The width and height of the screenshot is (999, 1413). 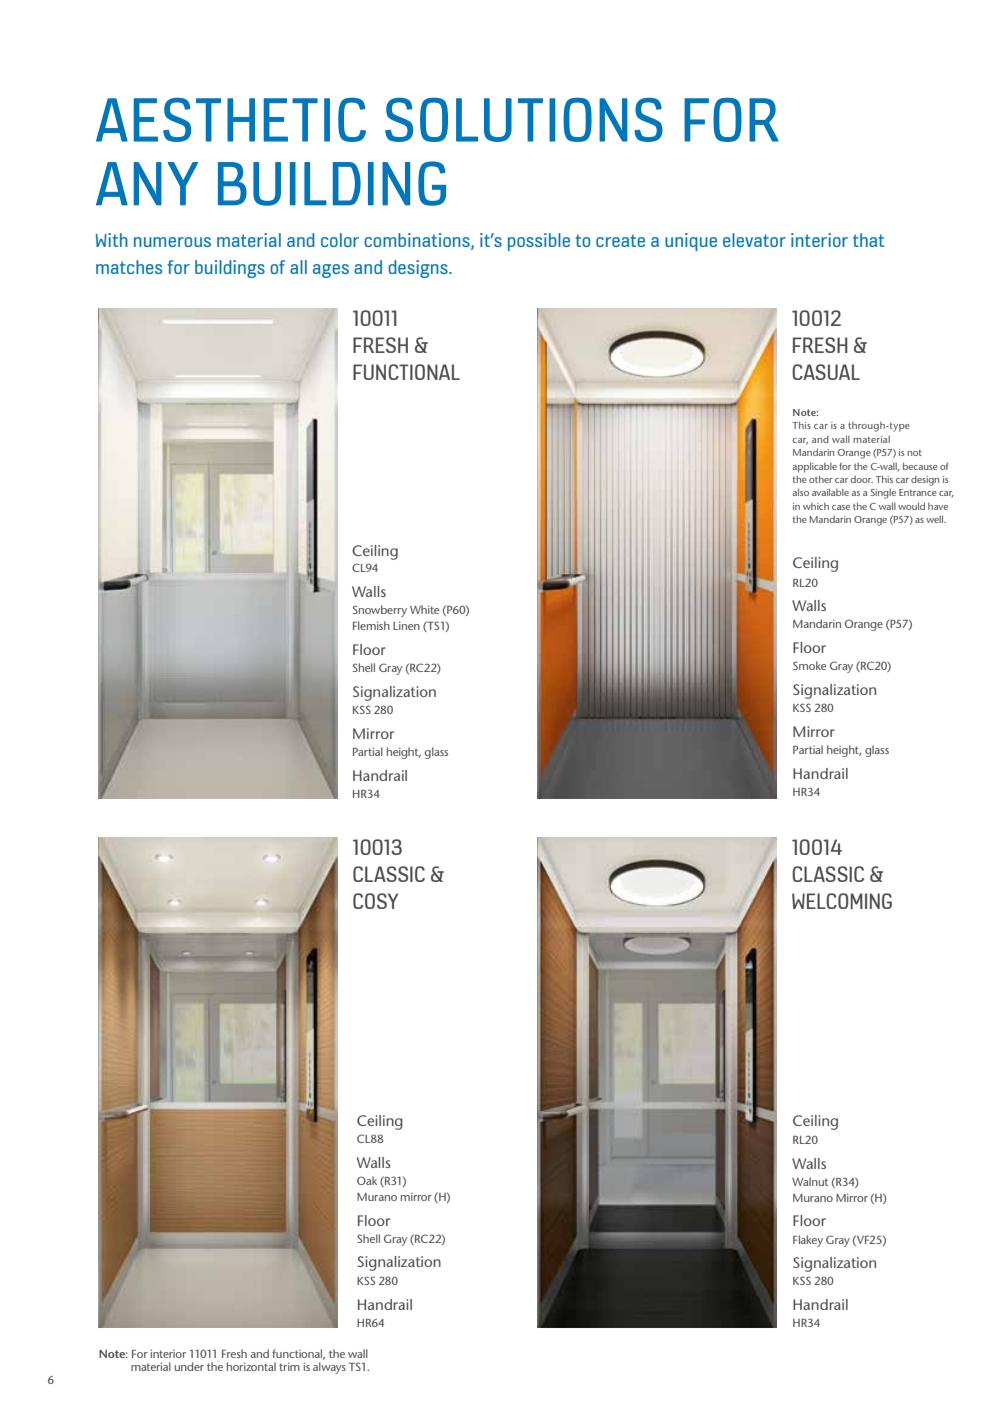 I want to click on COSY, so click(x=375, y=901).
